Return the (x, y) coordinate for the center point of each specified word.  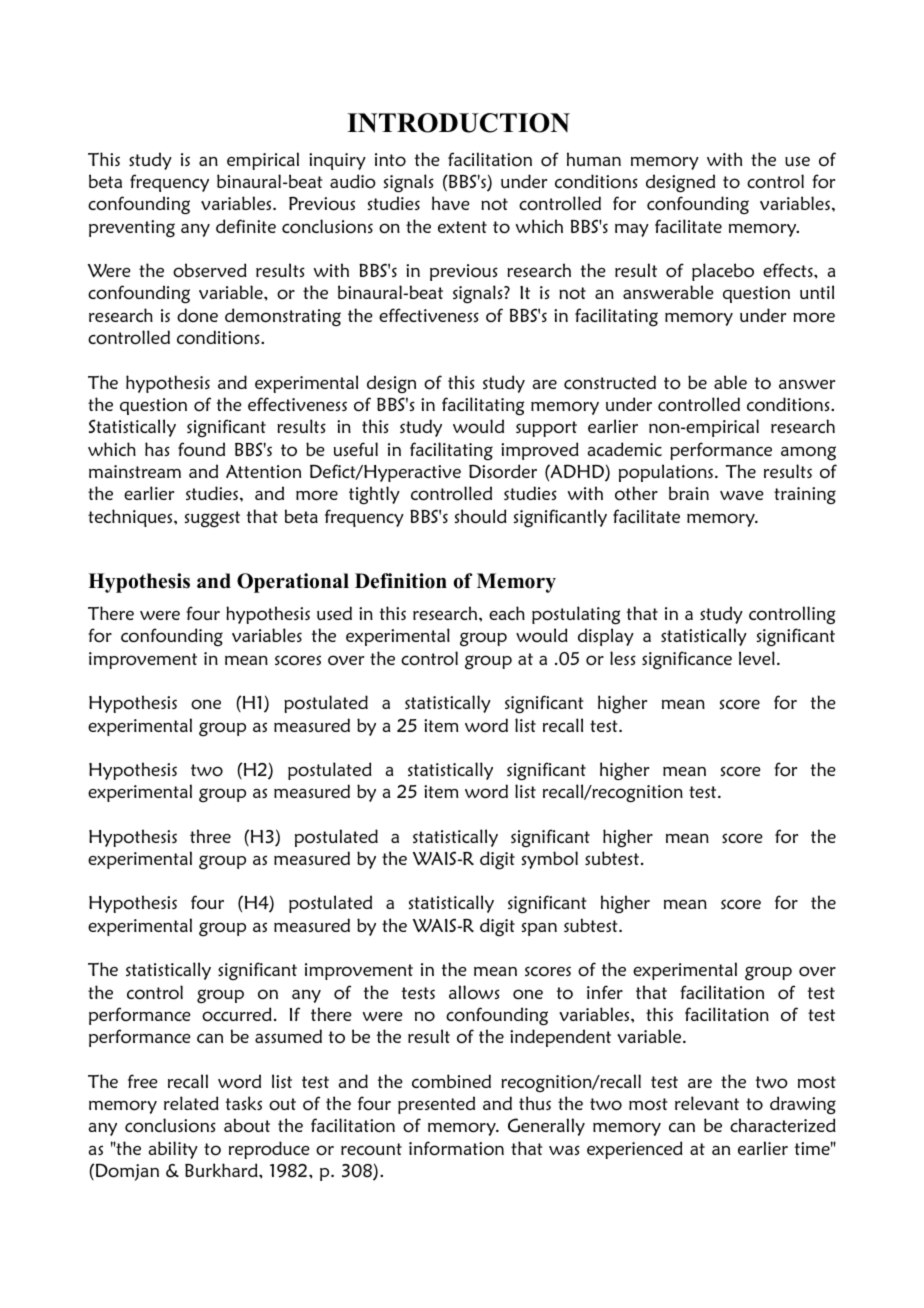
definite (246, 226)
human (594, 159)
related (191, 1103)
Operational (293, 583)
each (507, 613)
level (757, 658)
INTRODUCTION (458, 123)
